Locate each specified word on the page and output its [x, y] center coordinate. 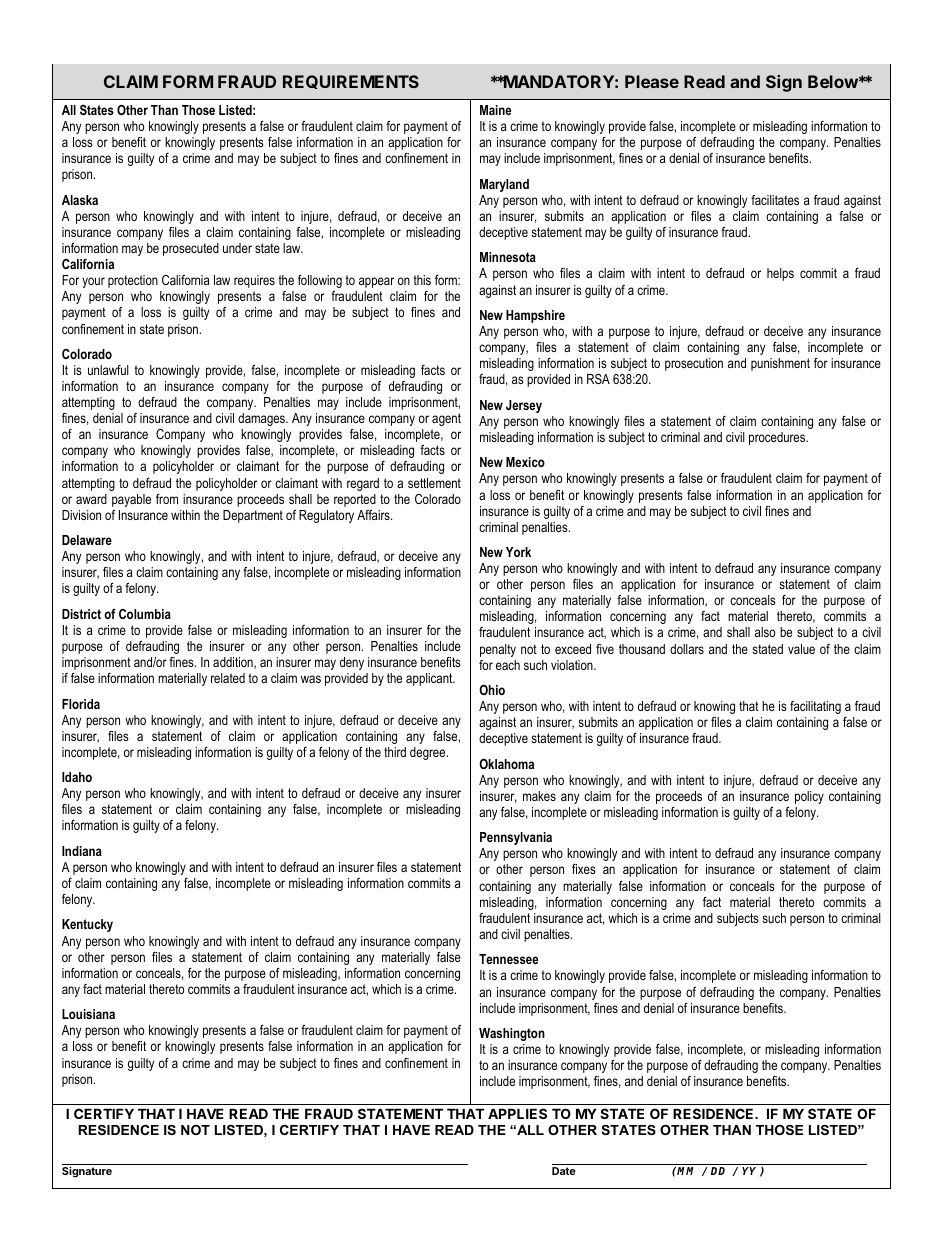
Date [564, 1171]
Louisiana [88, 1014]
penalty [498, 650]
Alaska [80, 200]
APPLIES [517, 1113]
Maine [495, 110]
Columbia [145, 614]
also [765, 632]
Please [652, 81]
